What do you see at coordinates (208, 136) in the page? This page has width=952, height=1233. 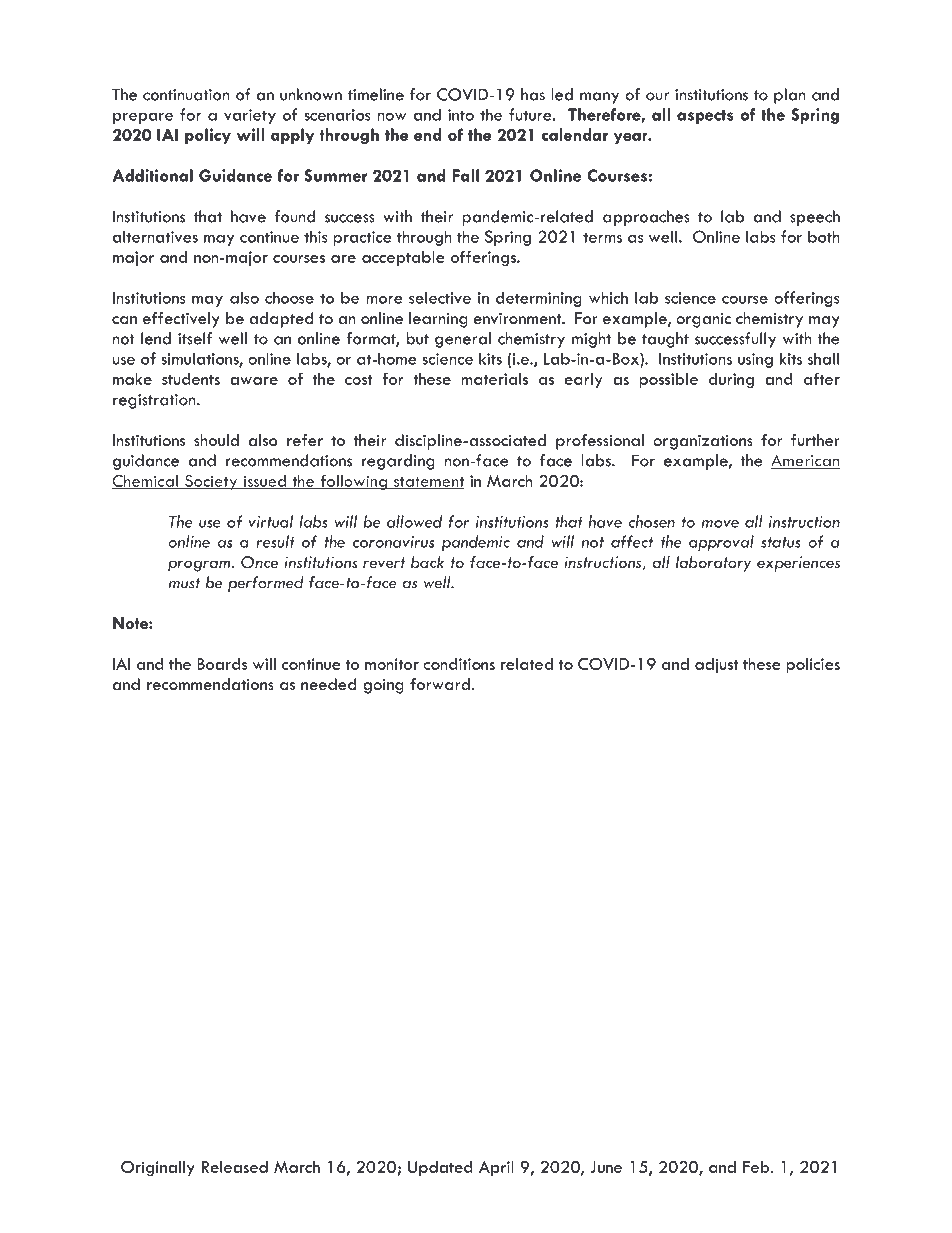 I see `policy` at bounding box center [208, 136].
